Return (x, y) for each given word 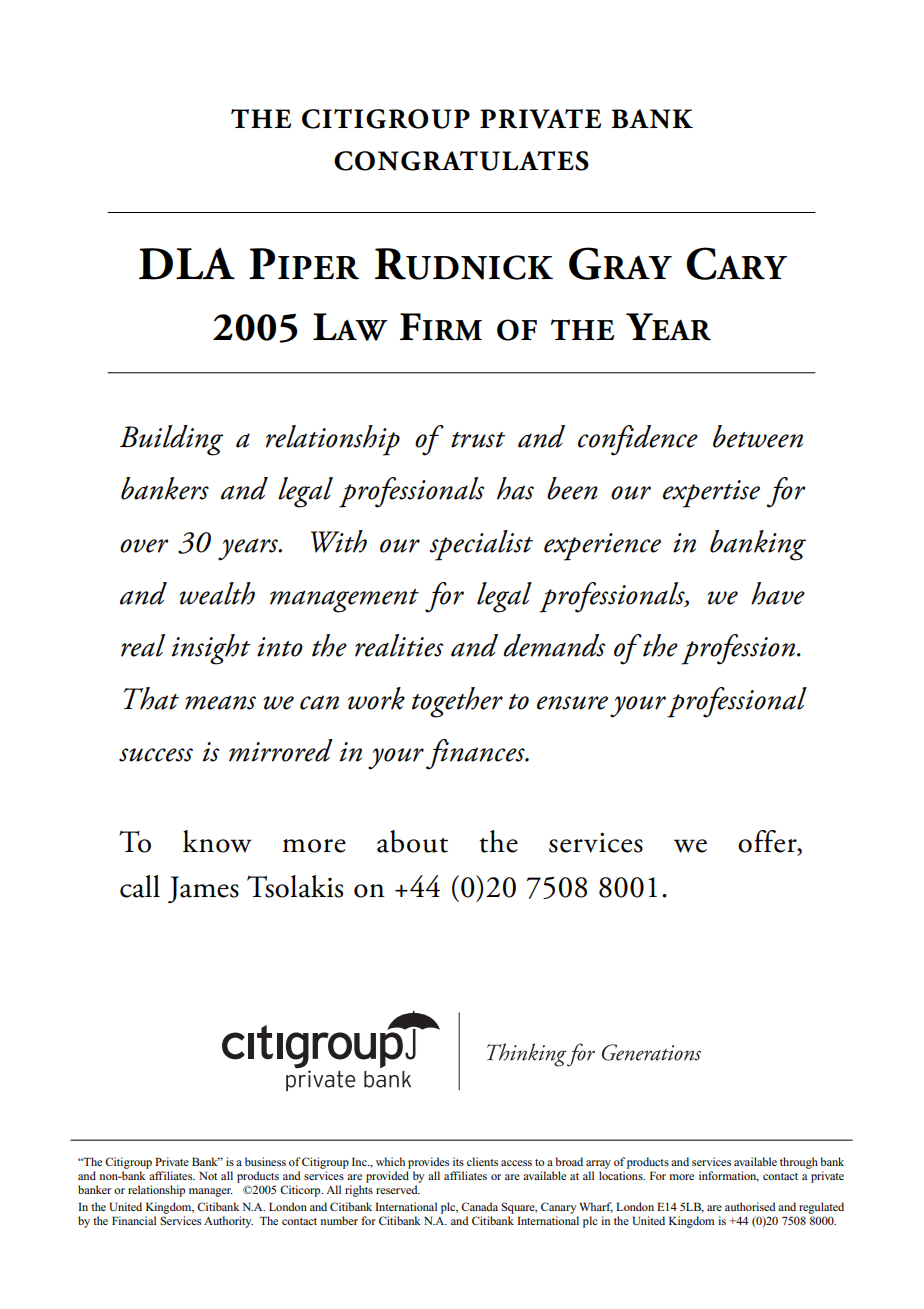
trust (478, 440)
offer (768, 842)
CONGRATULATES (461, 161)
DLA (187, 264)
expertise (711, 494)
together (457, 702)
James (203, 889)
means (220, 702)
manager (211, 1192)
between (758, 436)
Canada (479, 1206)
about (412, 841)
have (778, 593)
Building (171, 440)
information (729, 1176)
